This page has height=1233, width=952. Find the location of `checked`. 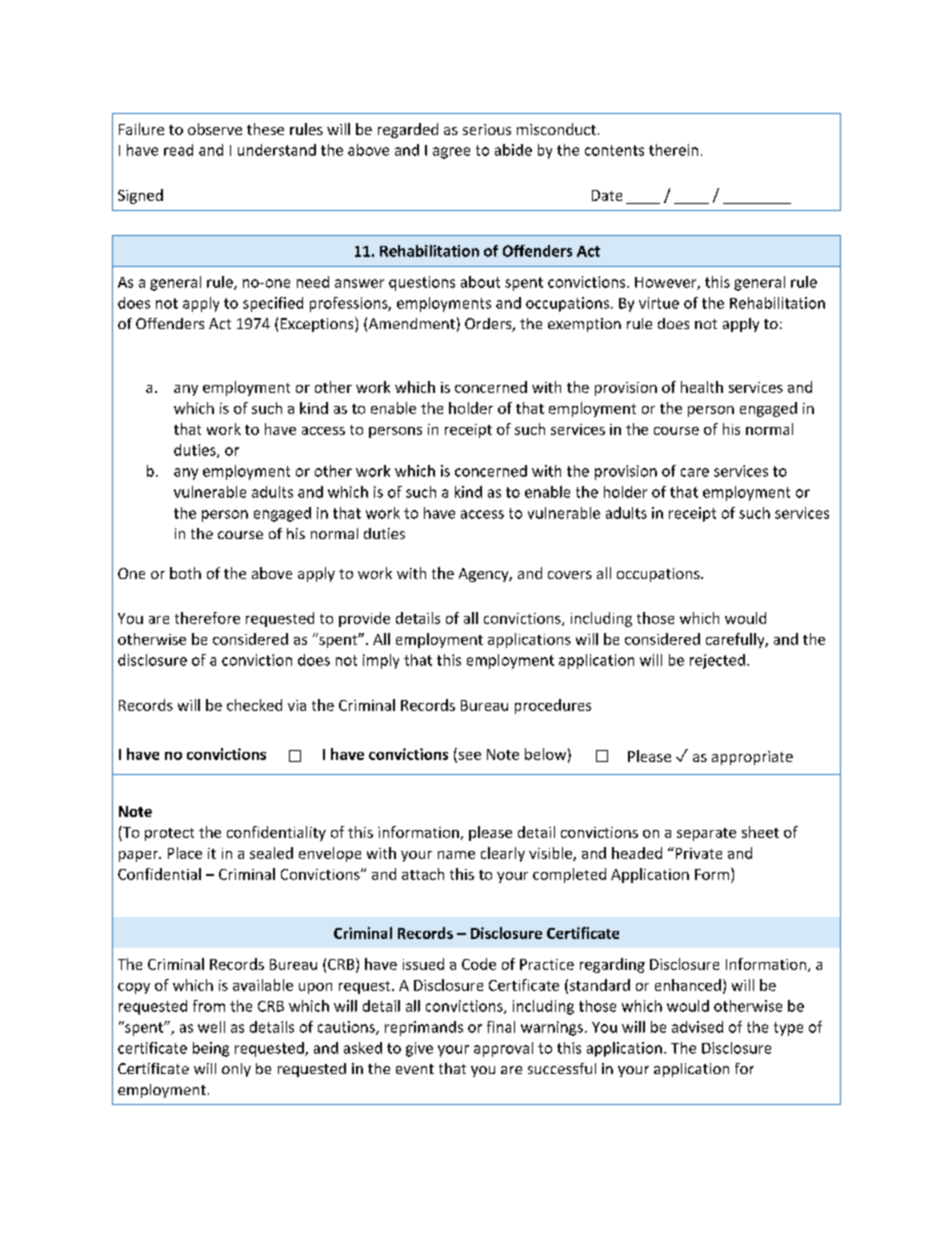

checked is located at coordinates (254, 705).
